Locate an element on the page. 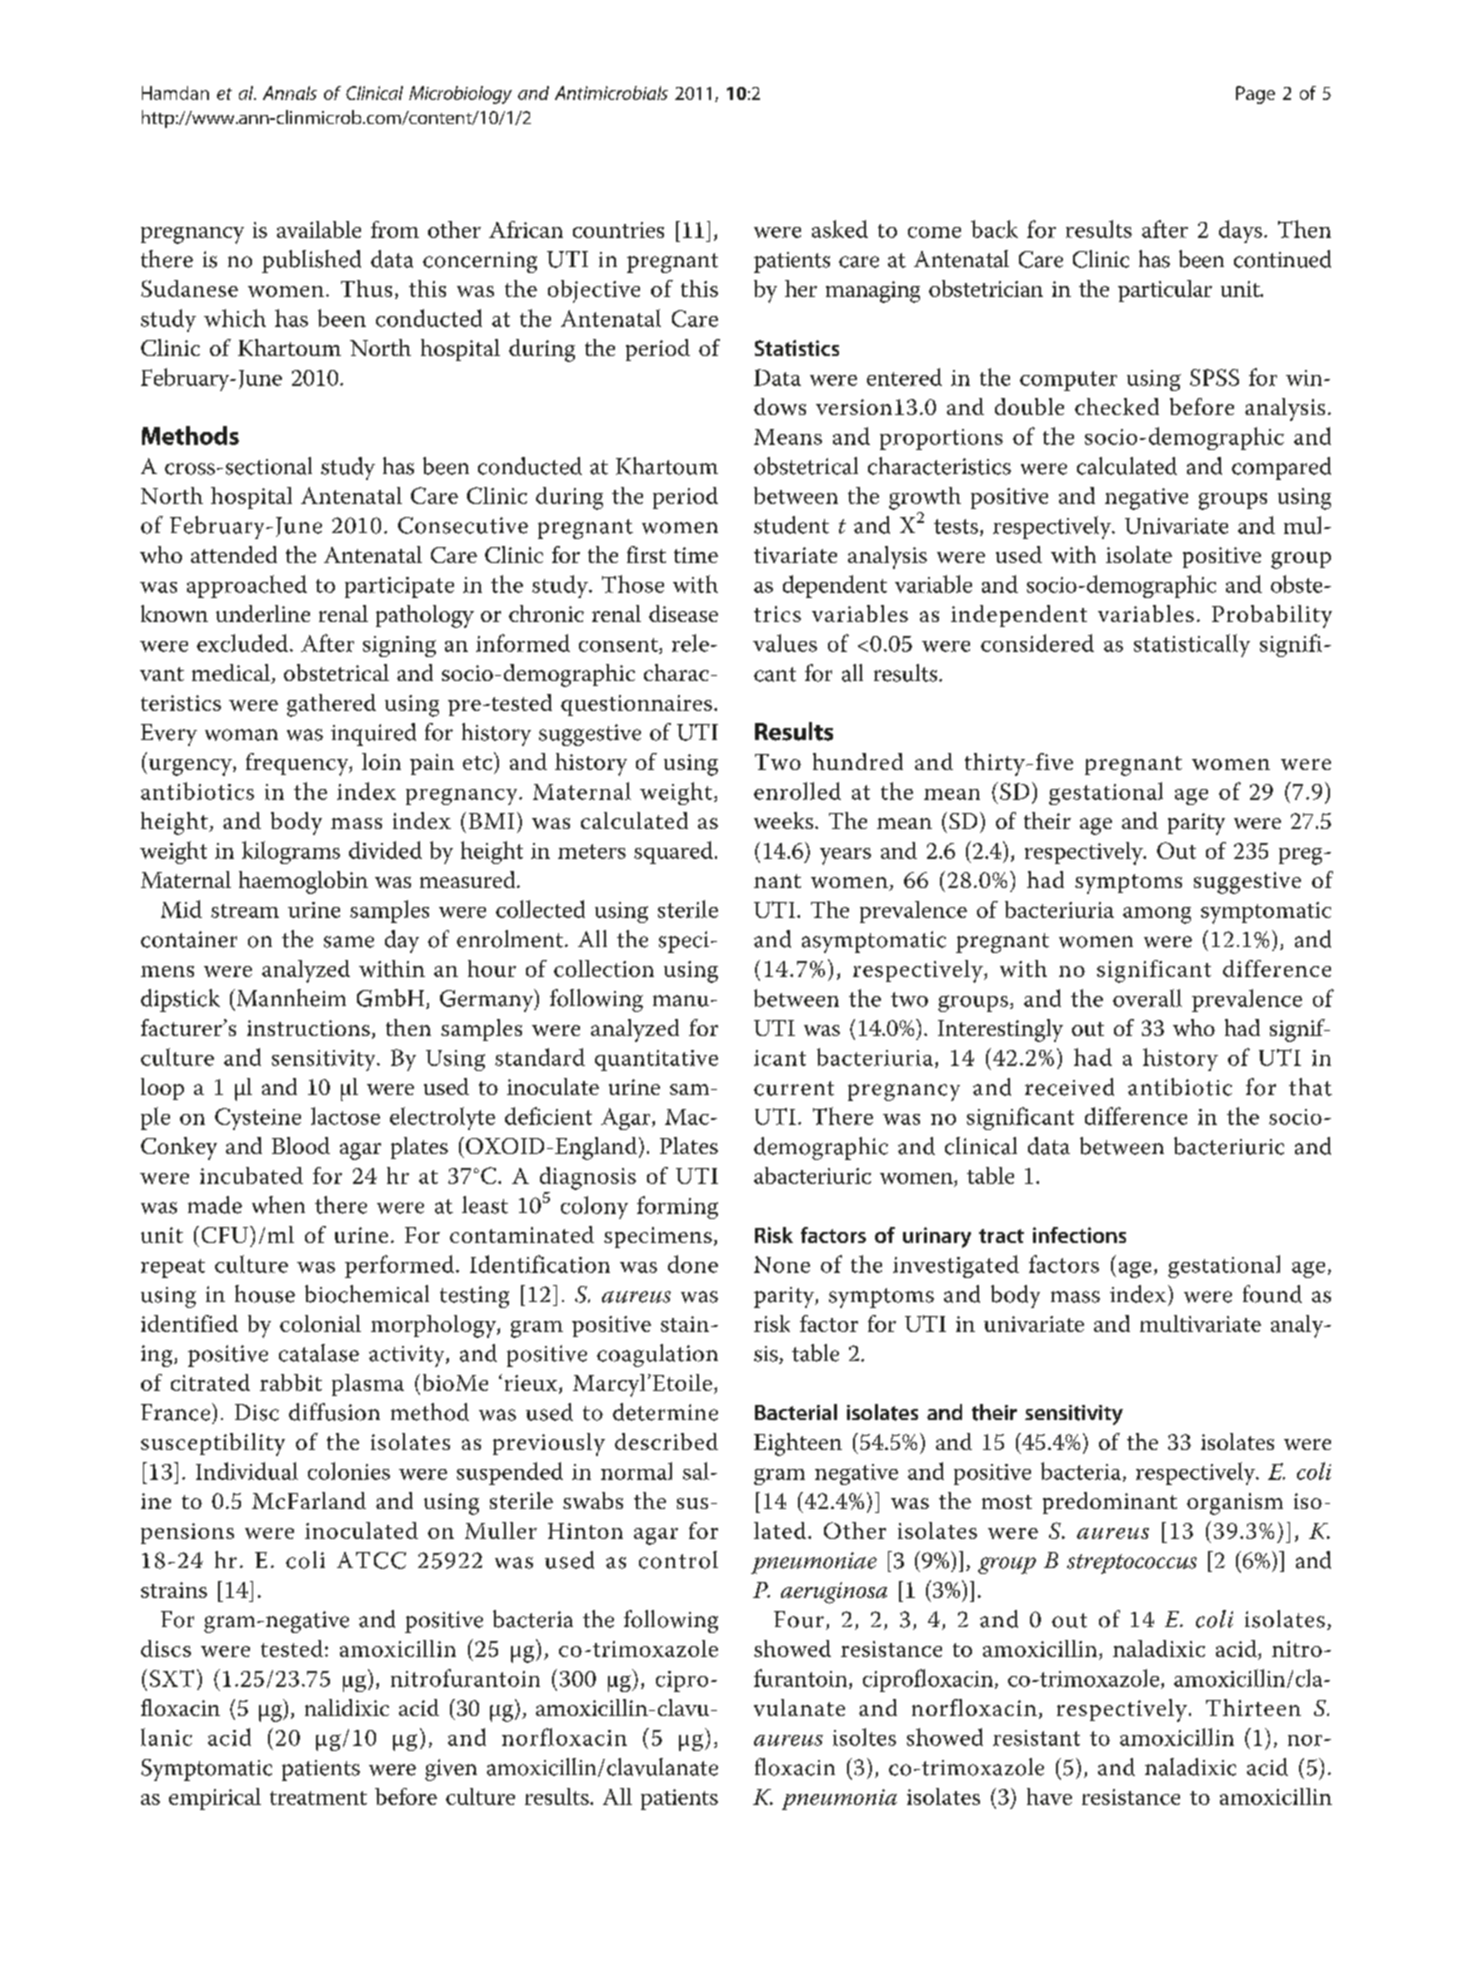 This page has width=1472, height=1963. treatment is located at coordinates (318, 1798).
